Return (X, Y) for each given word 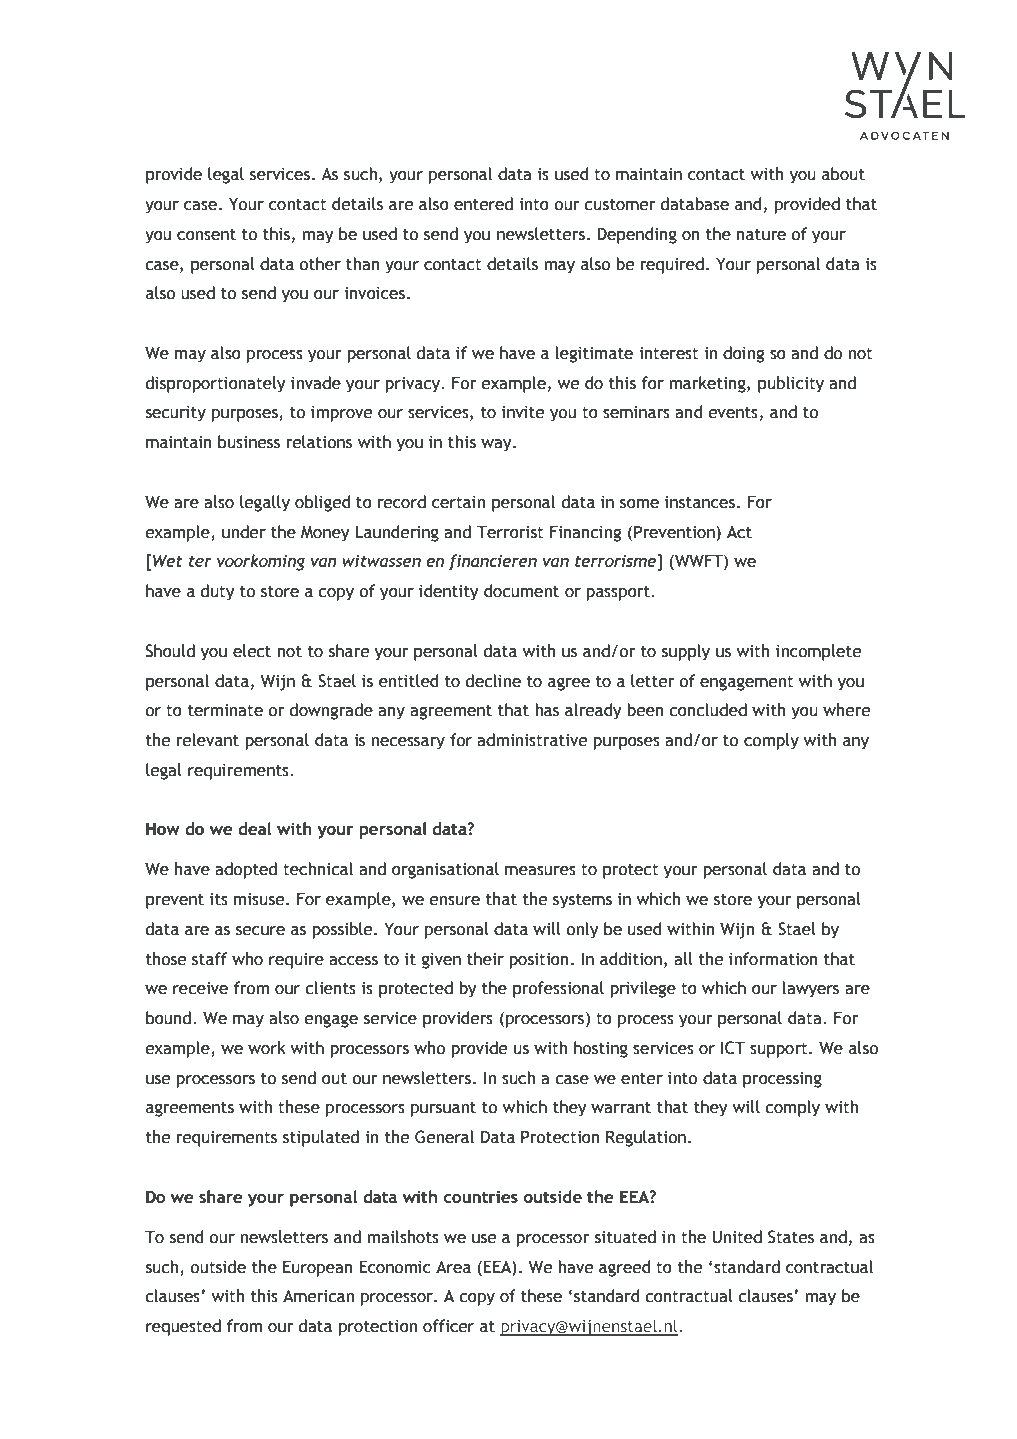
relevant (207, 740)
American (318, 1296)
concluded (708, 710)
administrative (532, 740)
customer (620, 205)
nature (761, 235)
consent (206, 235)
